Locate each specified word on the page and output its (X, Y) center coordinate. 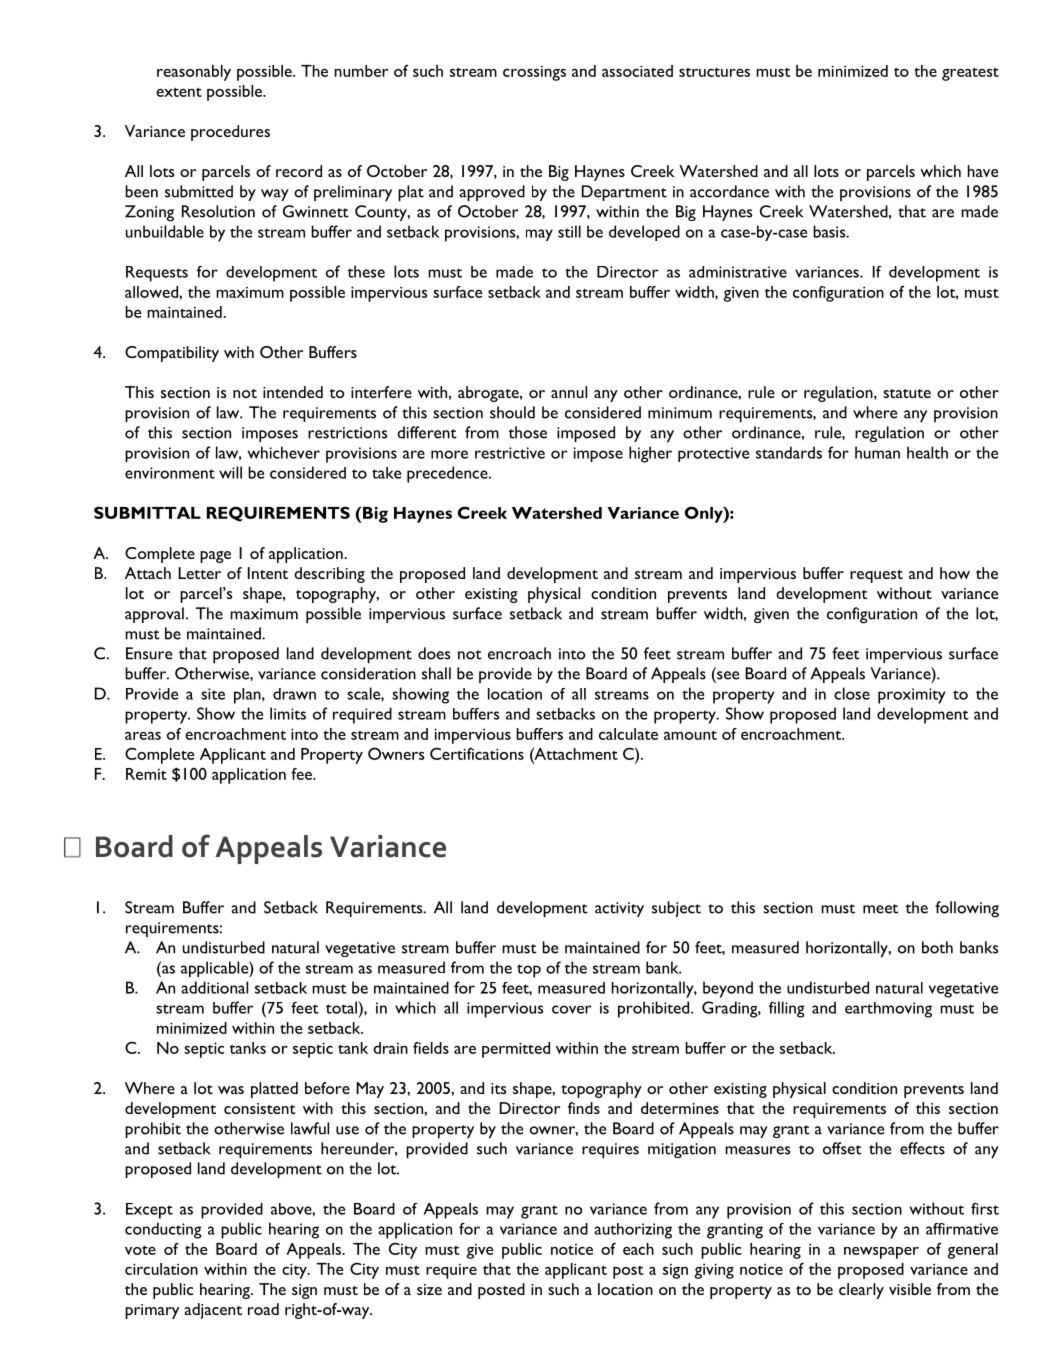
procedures (230, 133)
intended (293, 392)
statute (907, 393)
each (638, 1249)
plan (248, 696)
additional (214, 987)
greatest (970, 74)
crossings (534, 73)
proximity (912, 696)
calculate (628, 734)
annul (569, 392)
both (937, 947)
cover (571, 1009)
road (263, 1309)
